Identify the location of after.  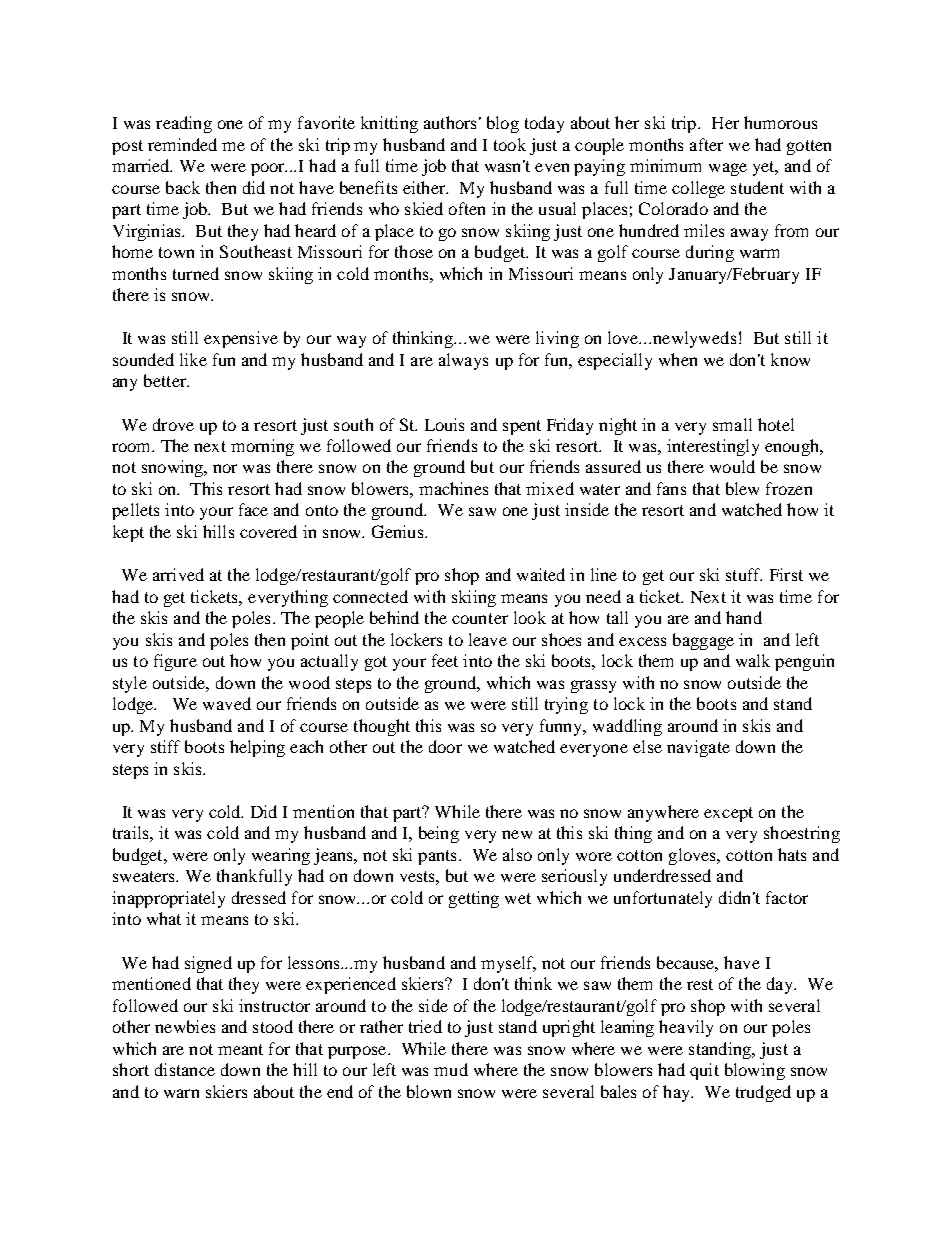
(706, 144).
